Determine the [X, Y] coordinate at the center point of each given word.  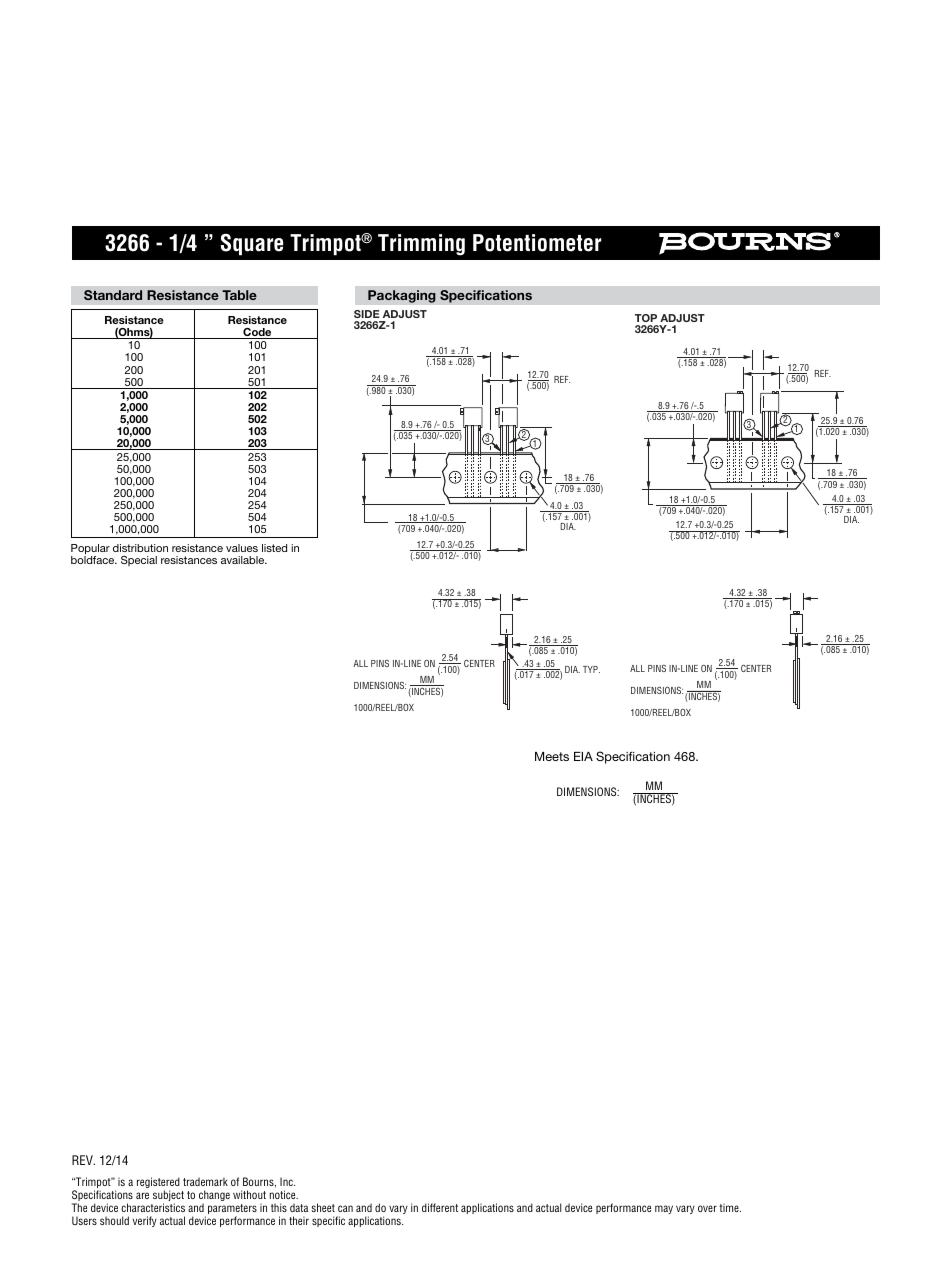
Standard [113, 295]
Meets [552, 756]
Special [139, 561]
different [440, 1207]
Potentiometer [537, 243]
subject [168, 1197]
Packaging [402, 296]
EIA [583, 756]
